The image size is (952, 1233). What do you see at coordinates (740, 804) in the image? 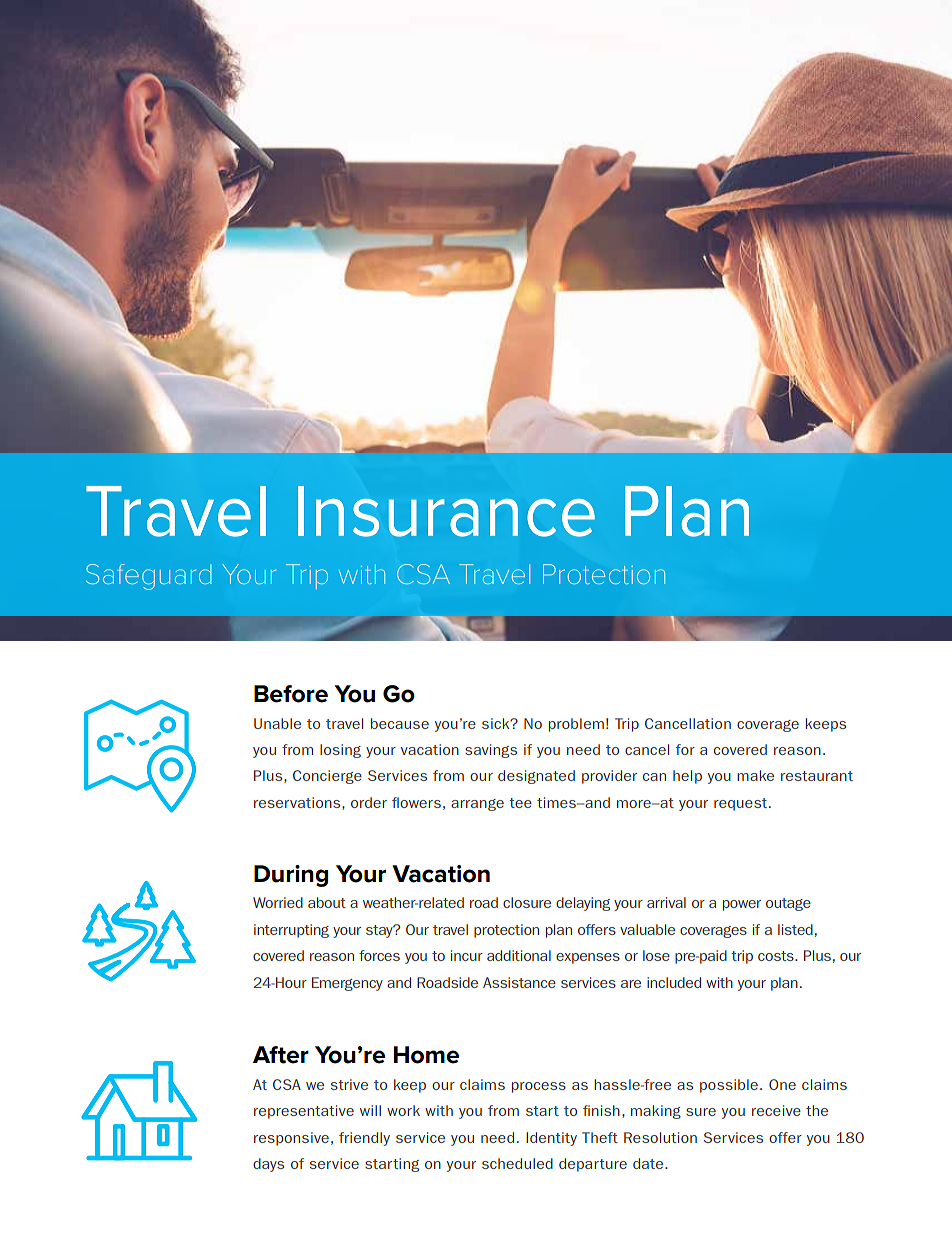
I see `request` at bounding box center [740, 804].
